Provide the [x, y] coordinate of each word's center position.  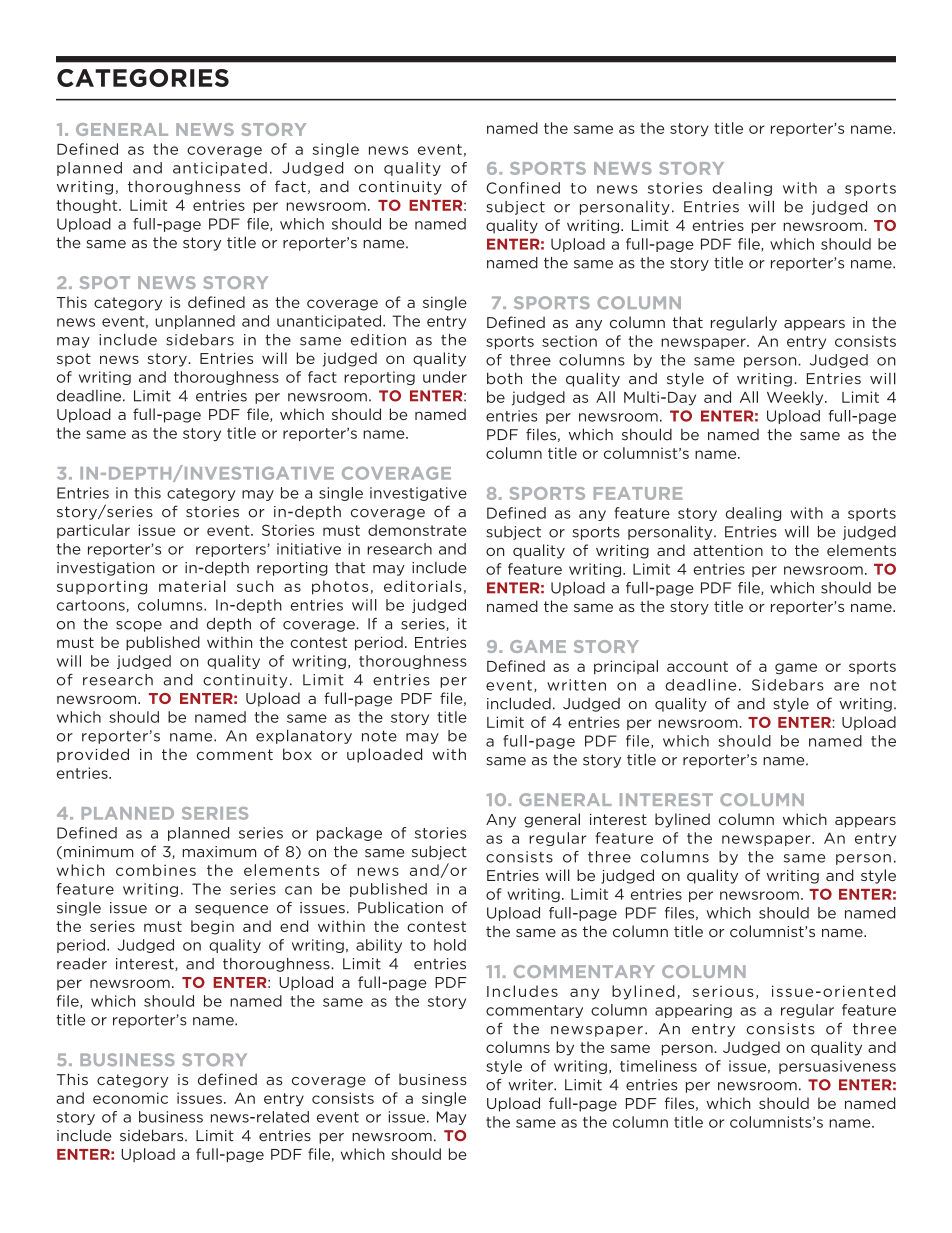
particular [93, 531]
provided [93, 755]
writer [531, 1085]
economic [130, 1098]
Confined [523, 188]
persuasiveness [837, 1067]
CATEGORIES [143, 78]
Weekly [796, 398]
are [846, 686]
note [379, 736]
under [445, 377]
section [569, 341]
